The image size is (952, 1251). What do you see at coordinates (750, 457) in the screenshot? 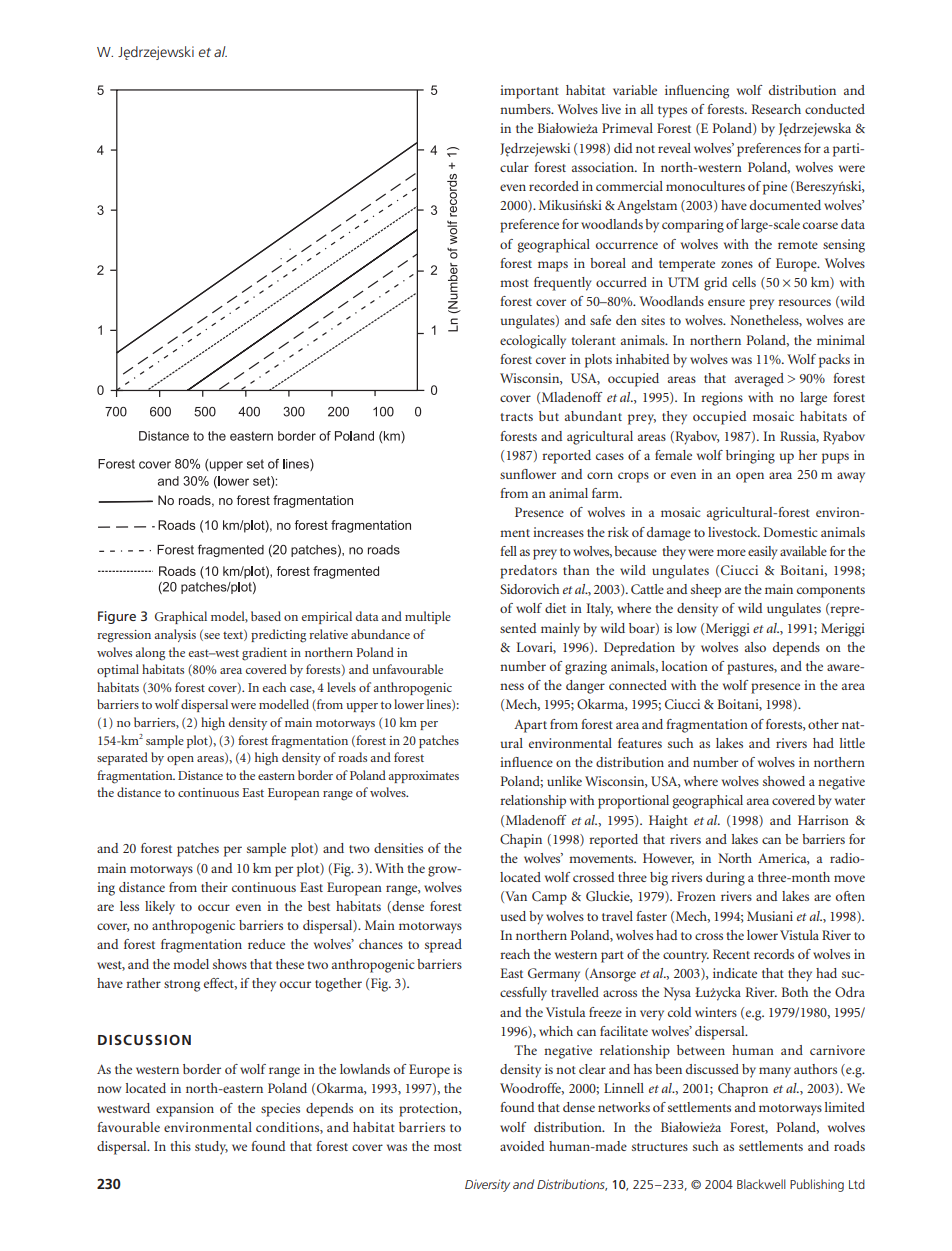
I see `bringing` at bounding box center [750, 457].
